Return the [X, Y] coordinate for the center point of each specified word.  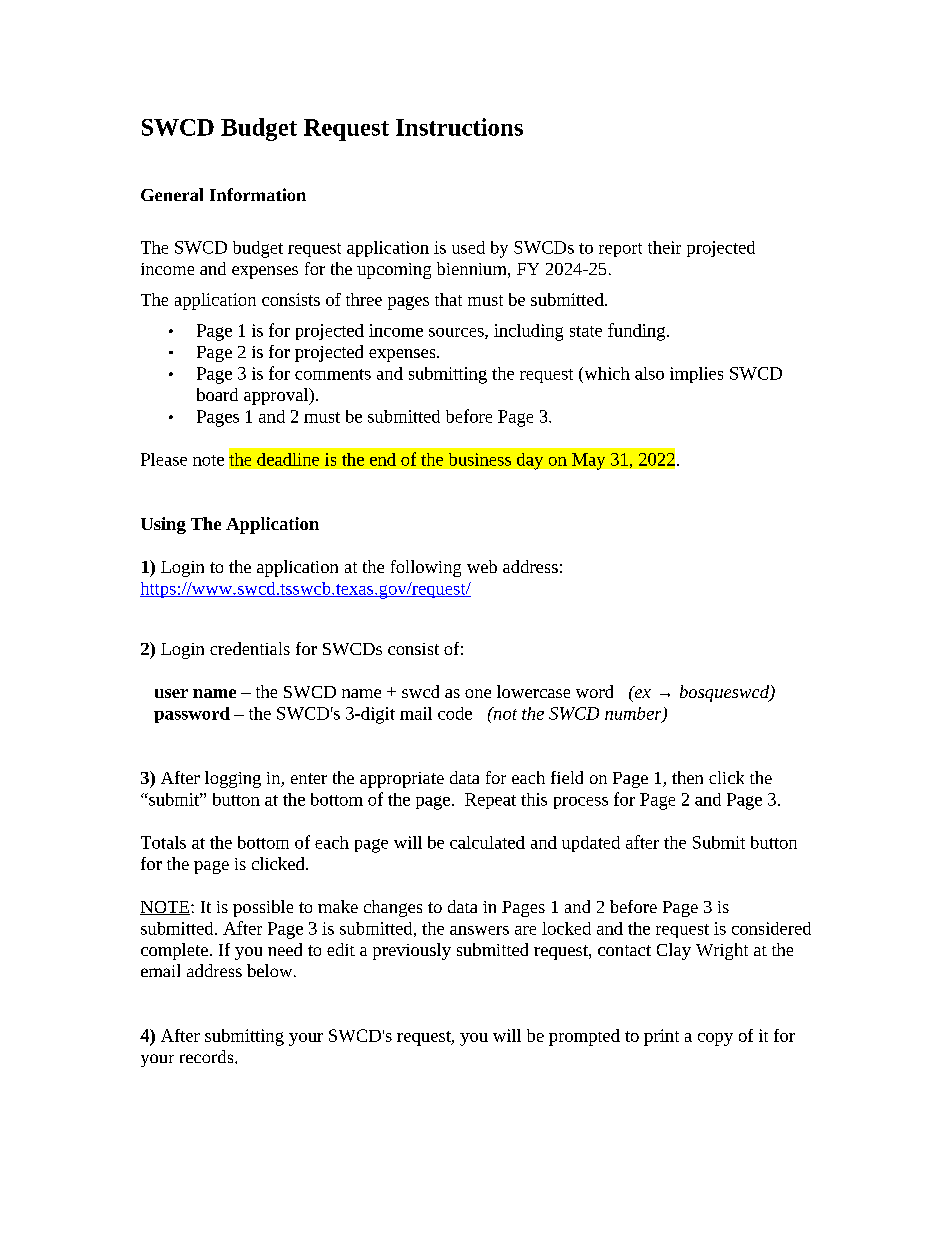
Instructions [459, 127]
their [664, 247]
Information [258, 194]
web [482, 566]
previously [412, 951]
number [634, 714]
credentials [250, 648]
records [208, 1056]
